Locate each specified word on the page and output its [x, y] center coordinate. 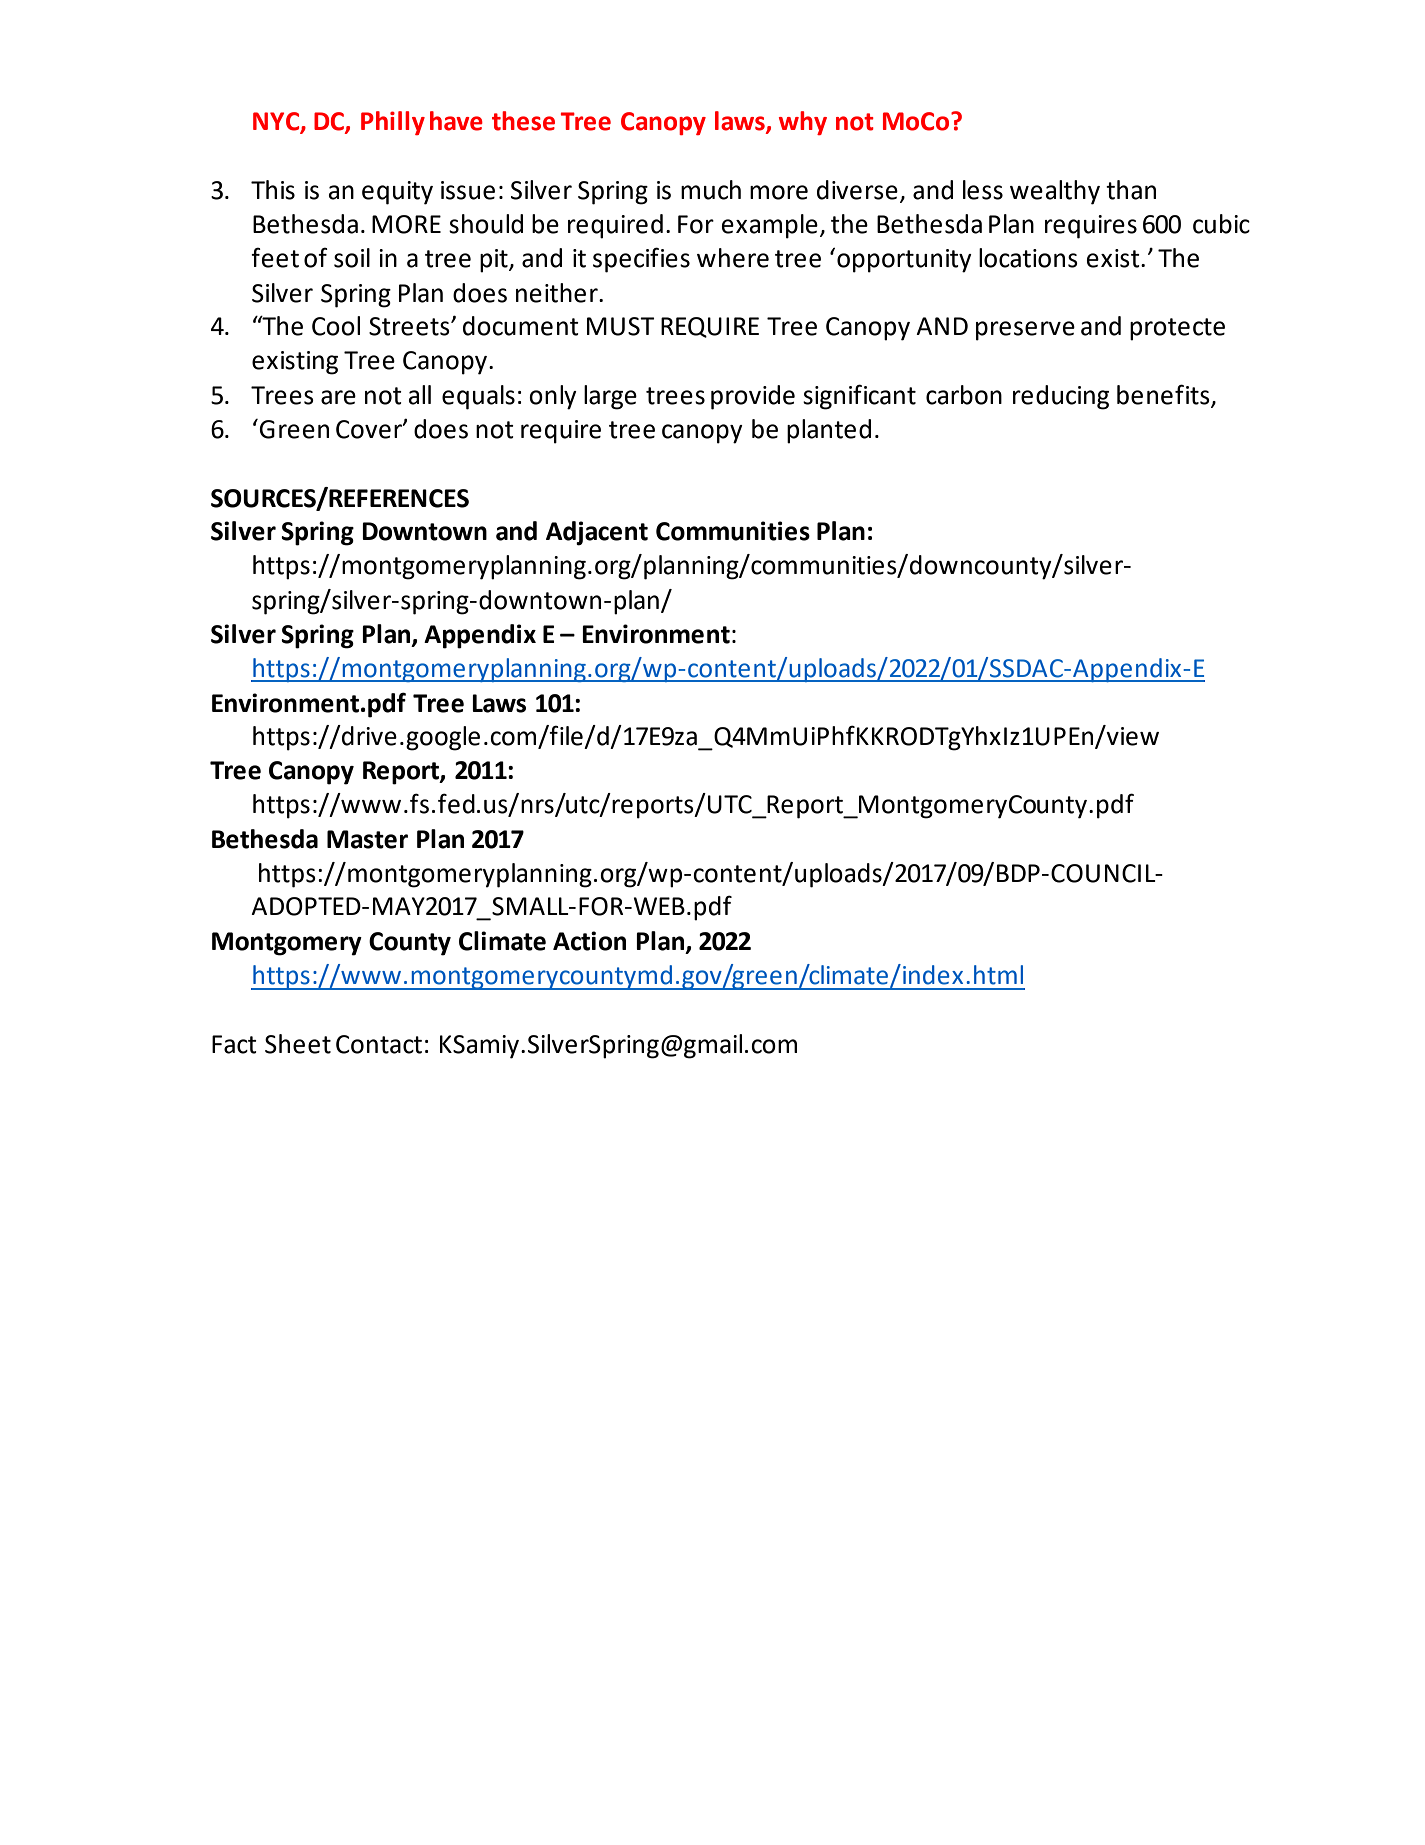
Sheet [298, 1044]
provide [753, 397]
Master [367, 839]
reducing [1061, 397]
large [610, 397]
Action [589, 941]
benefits [1164, 395]
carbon [964, 395]
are [338, 397]
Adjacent [597, 533]
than [1131, 190]
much [711, 190]
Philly [393, 123]
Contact [379, 1044]
